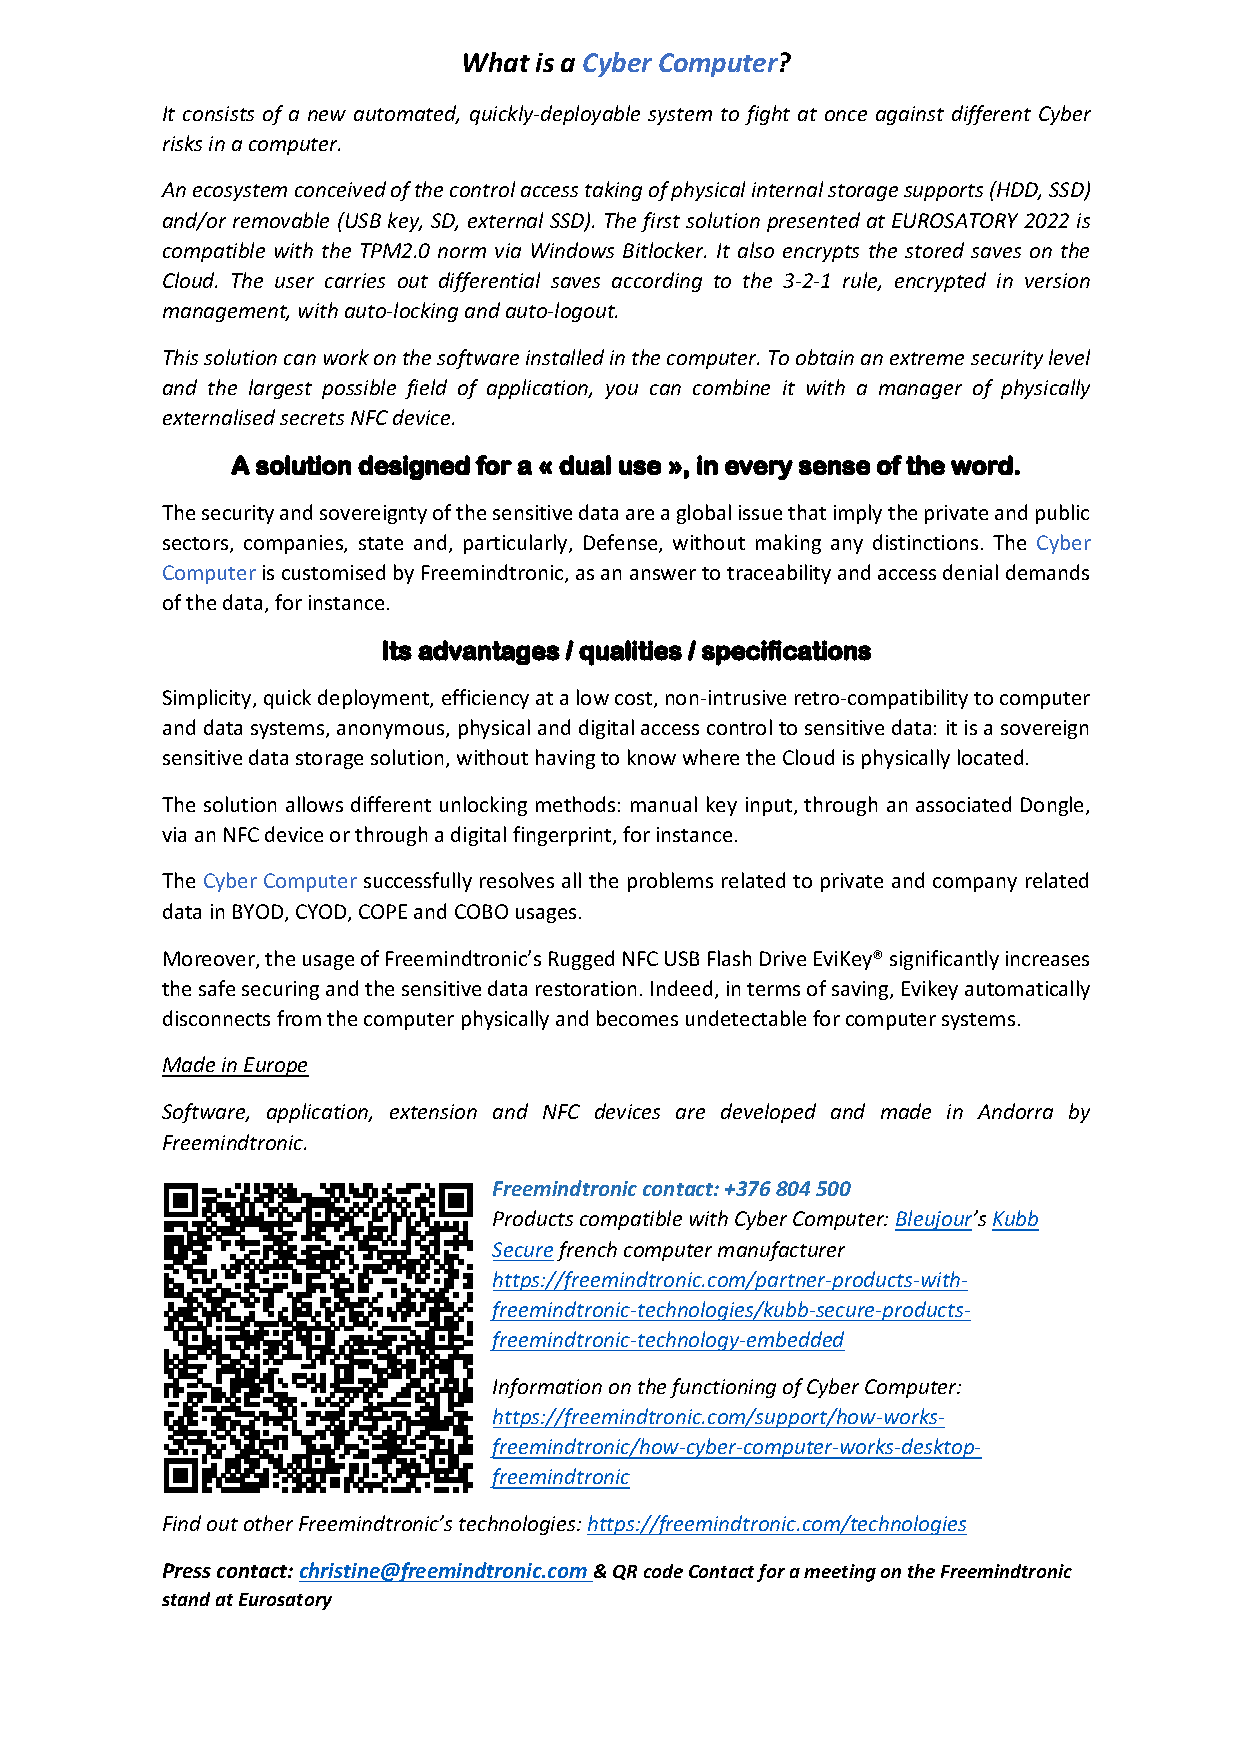  Describe the element at coordinates (663, 1571) in the document. I see `code` at that location.
